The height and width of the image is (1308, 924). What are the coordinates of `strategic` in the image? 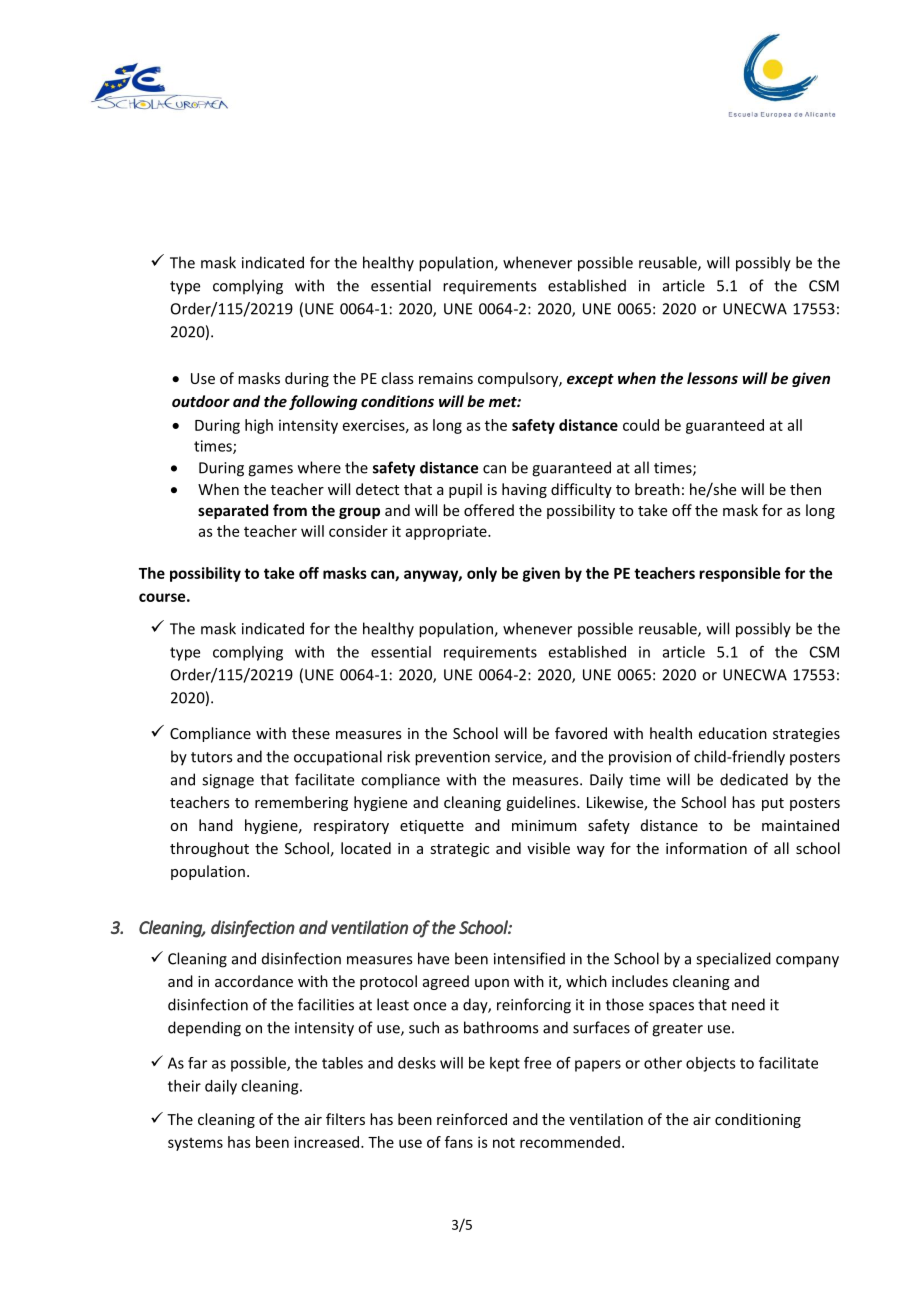 It's located at (459, 850).
